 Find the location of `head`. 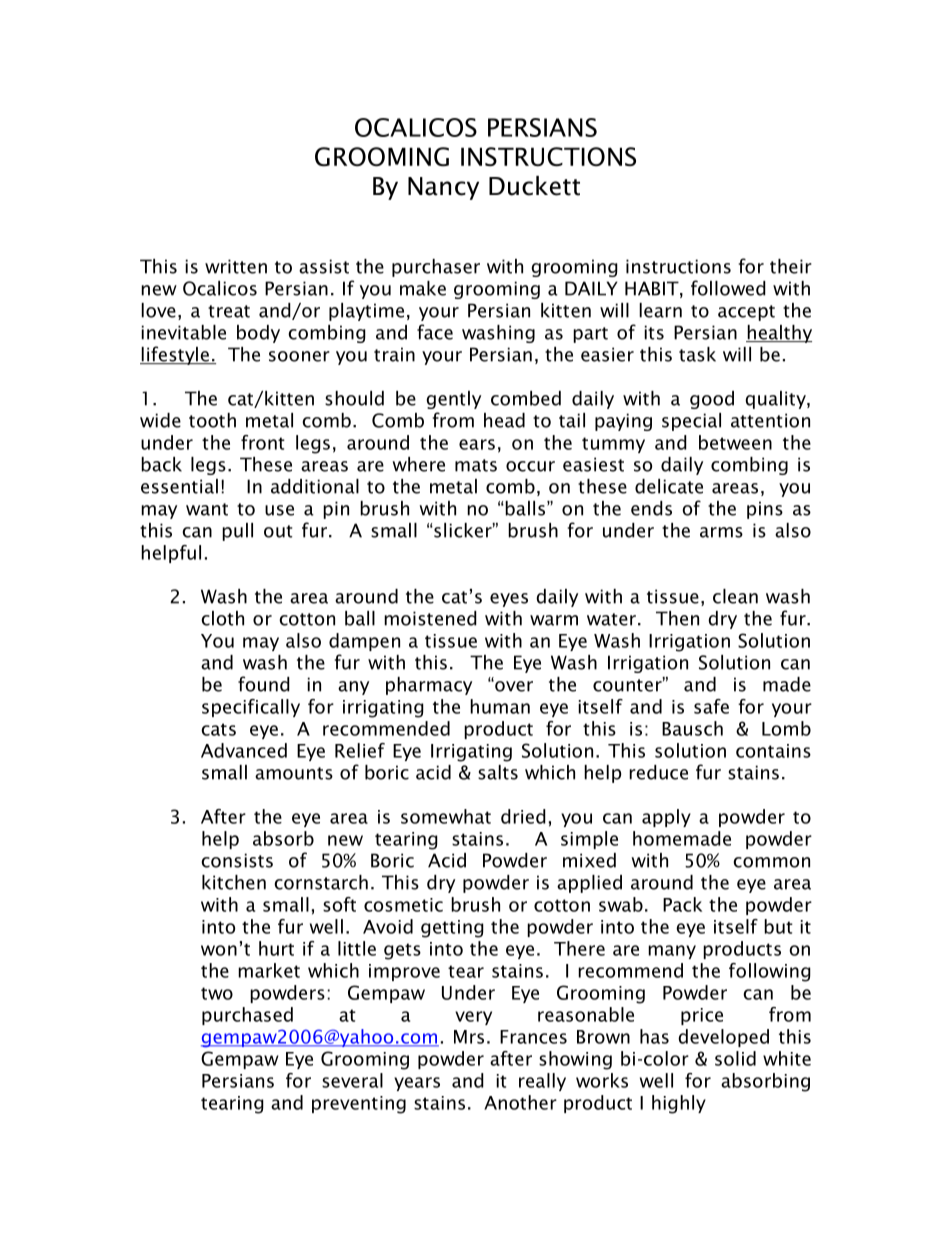

head is located at coordinates (504, 420).
